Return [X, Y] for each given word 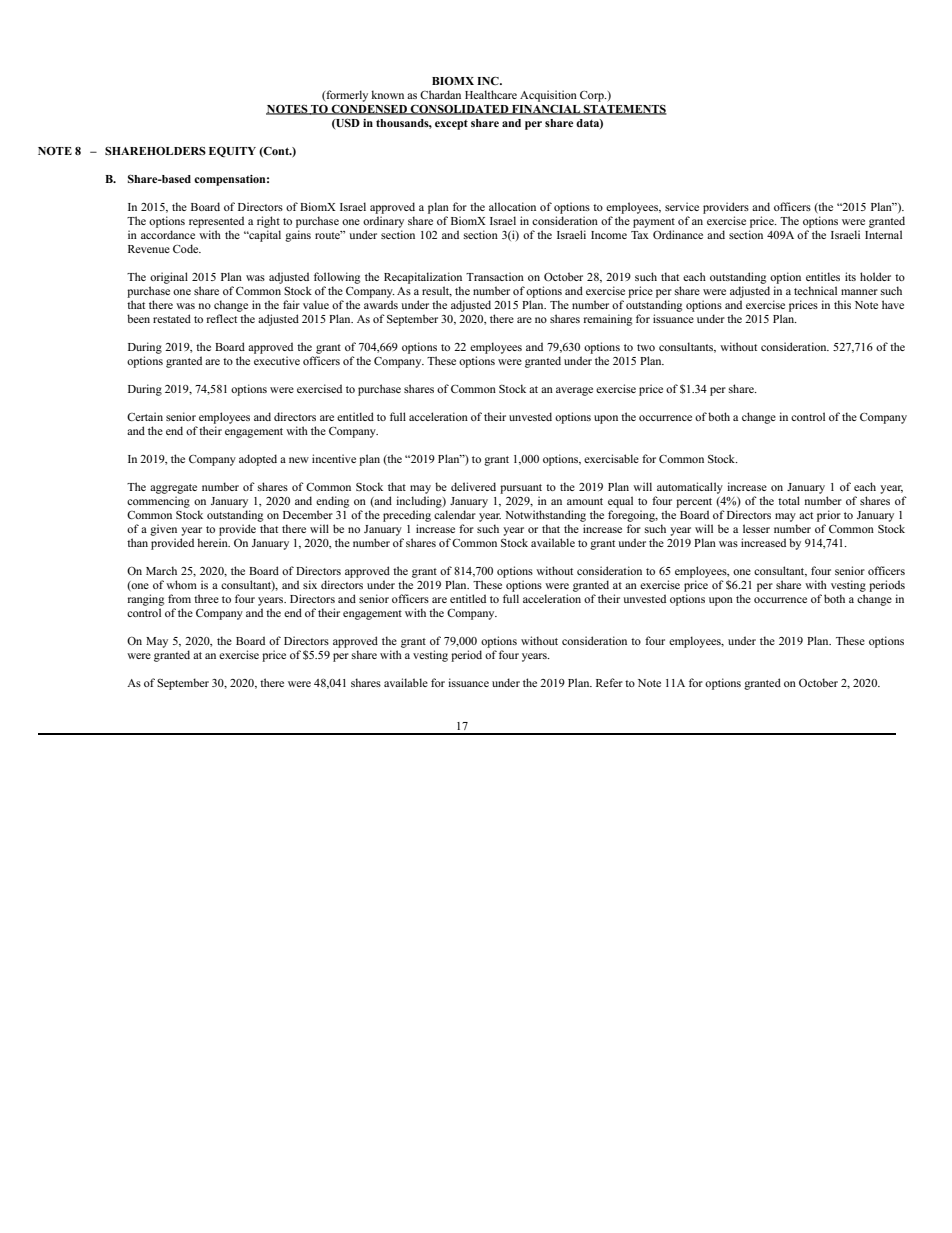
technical [815, 290]
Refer [609, 682]
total [789, 500]
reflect [222, 318]
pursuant [521, 489]
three [206, 598]
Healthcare [491, 94]
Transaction [495, 276]
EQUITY [232, 151]
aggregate [173, 489]
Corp [593, 96]
